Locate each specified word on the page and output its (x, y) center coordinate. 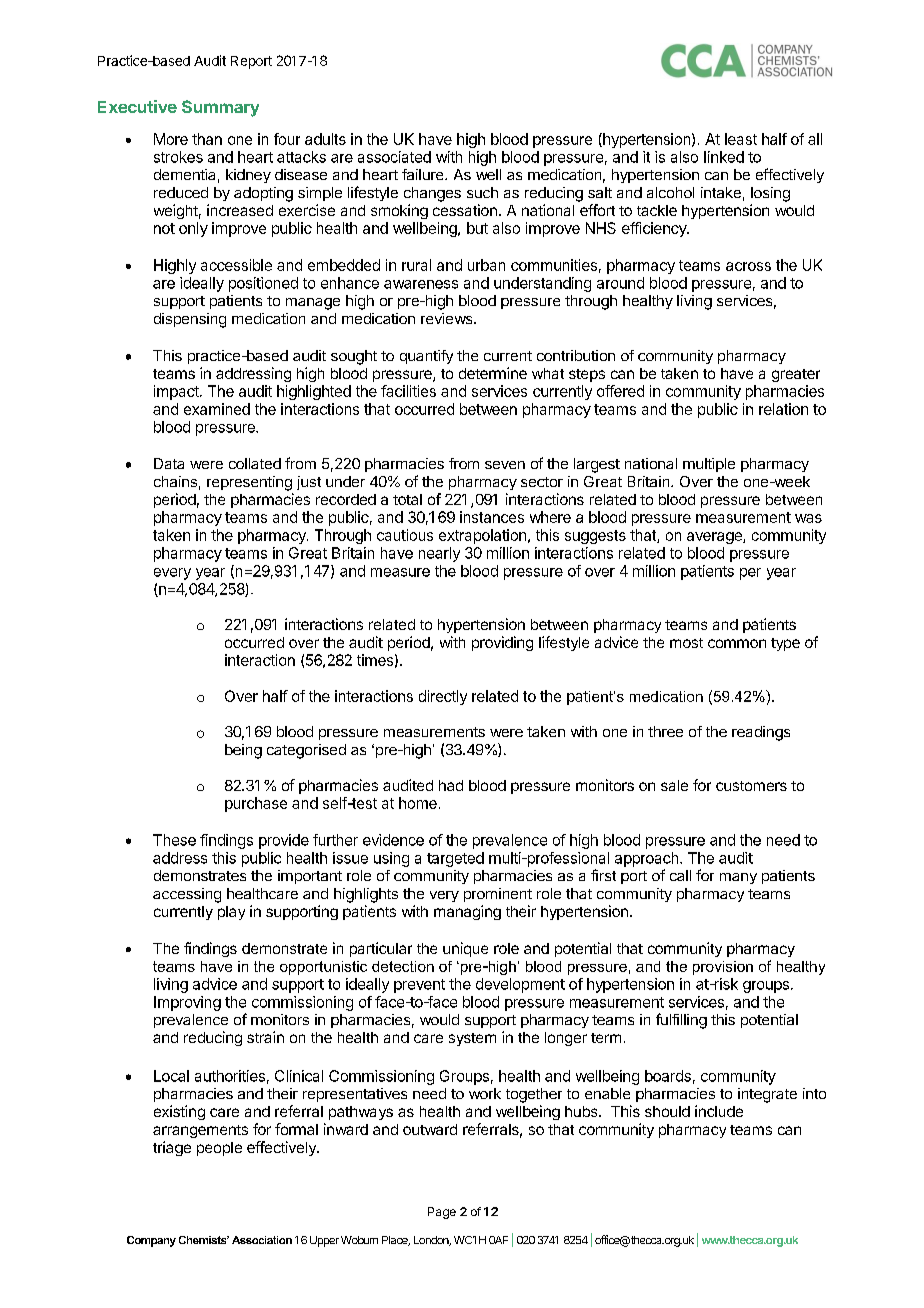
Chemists (204, 1240)
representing (249, 483)
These (174, 840)
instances (492, 517)
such (482, 192)
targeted (455, 859)
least (741, 139)
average (715, 538)
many (738, 878)
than (207, 139)
